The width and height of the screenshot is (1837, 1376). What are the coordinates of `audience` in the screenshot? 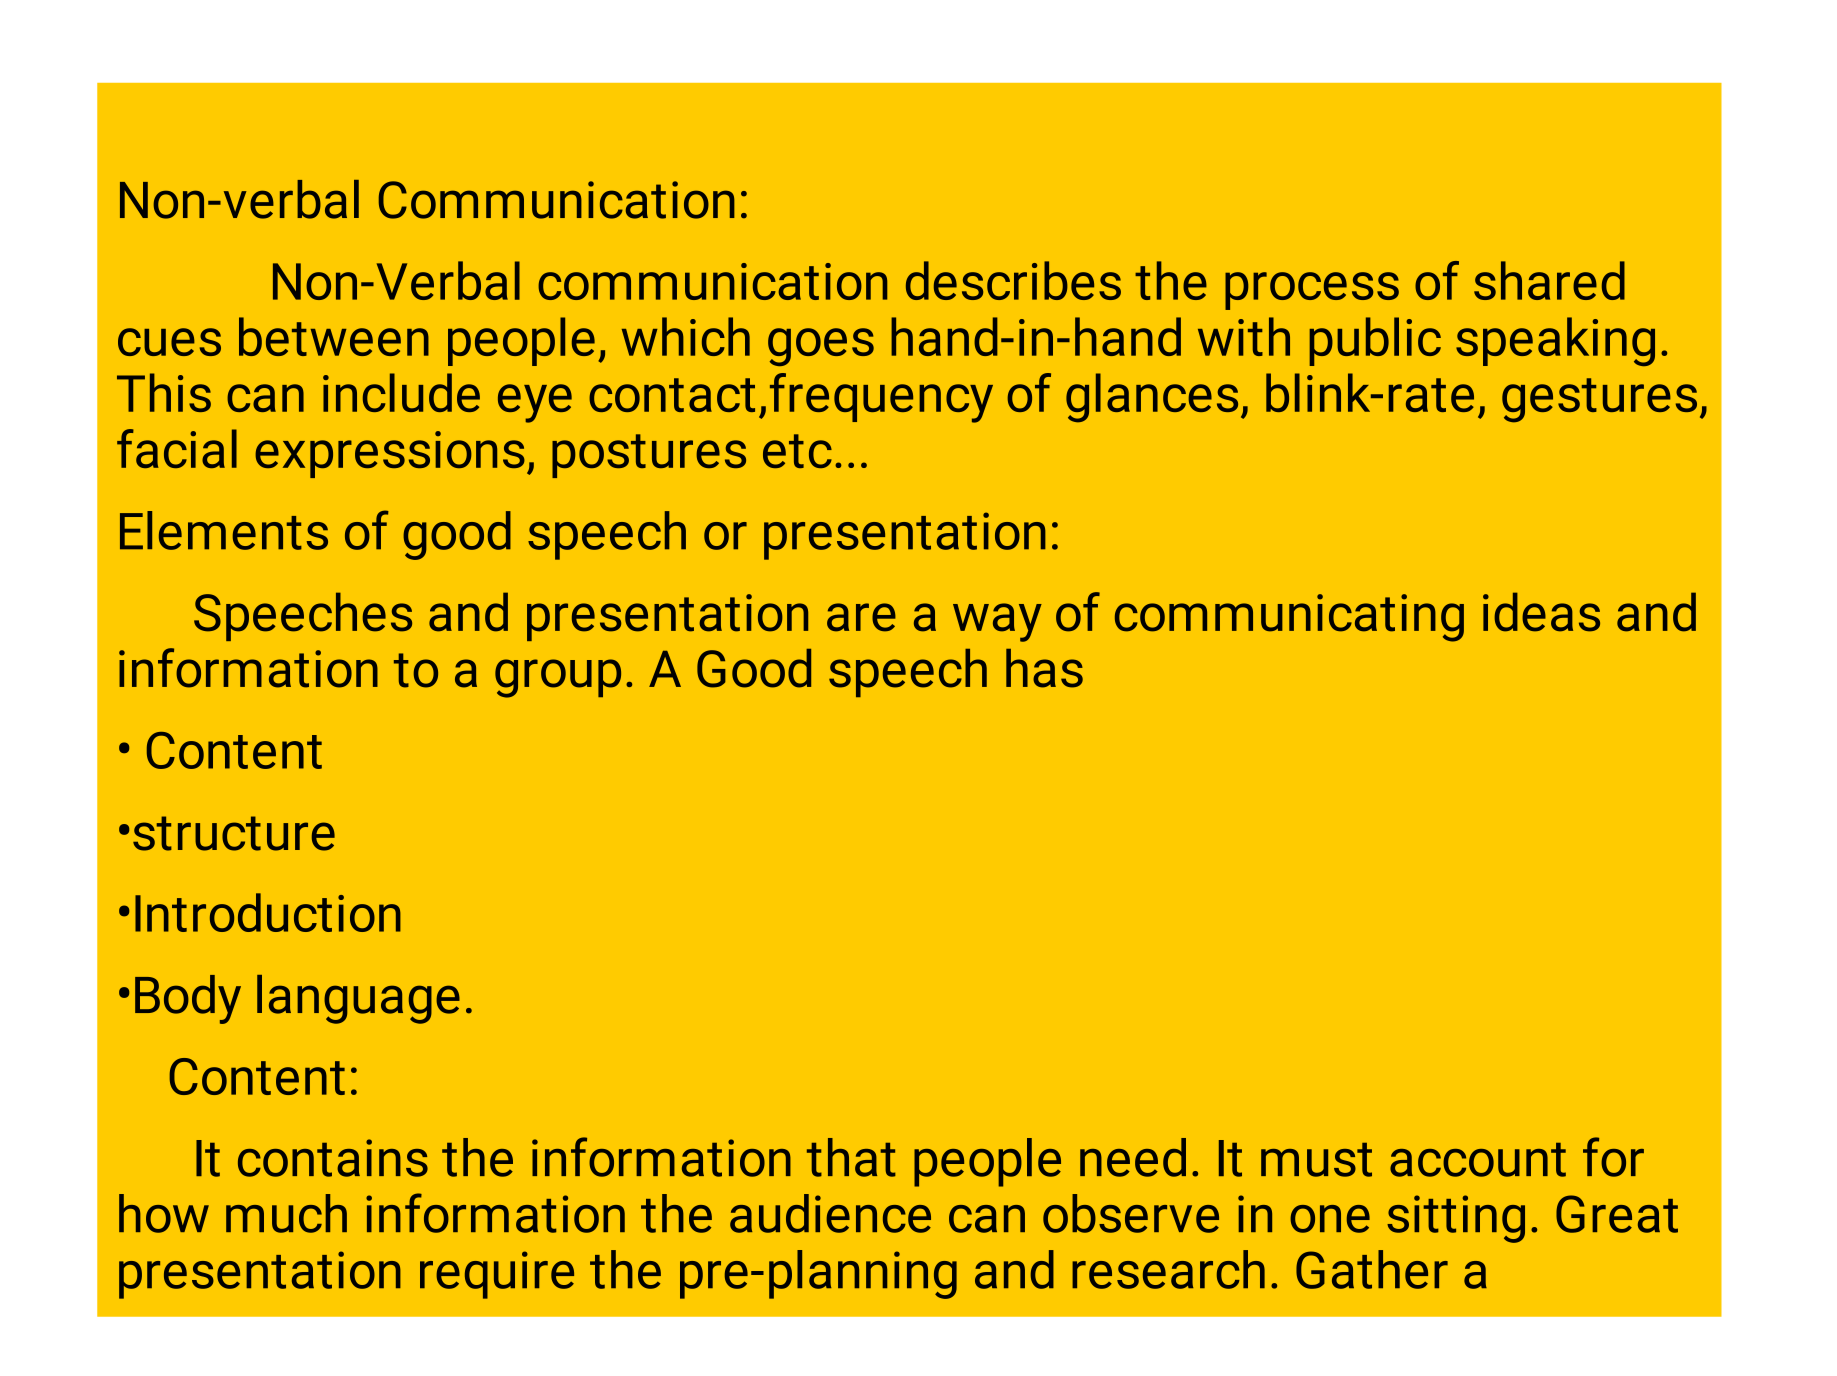 It's located at (830, 1213).
